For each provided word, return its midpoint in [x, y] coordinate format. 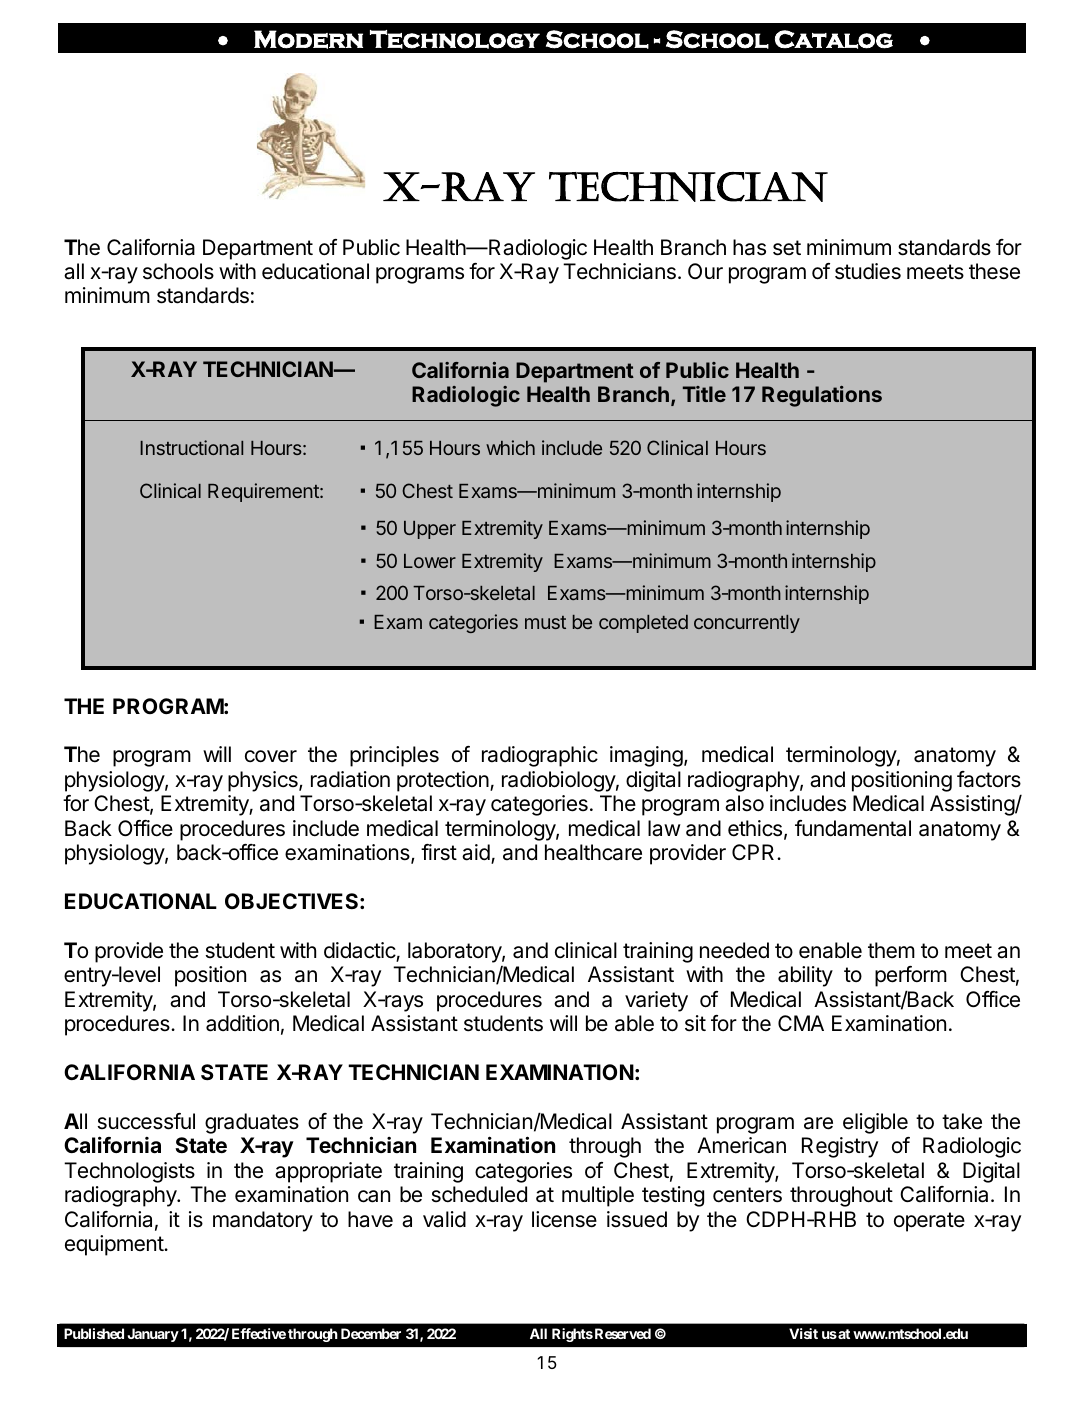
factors [989, 779]
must [545, 622]
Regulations [822, 396]
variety [656, 1001]
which [510, 447]
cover [271, 756]
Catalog [834, 39]
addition [242, 1023]
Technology [455, 39]
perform [911, 976]
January [153, 1335]
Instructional [191, 447]
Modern [308, 39]
